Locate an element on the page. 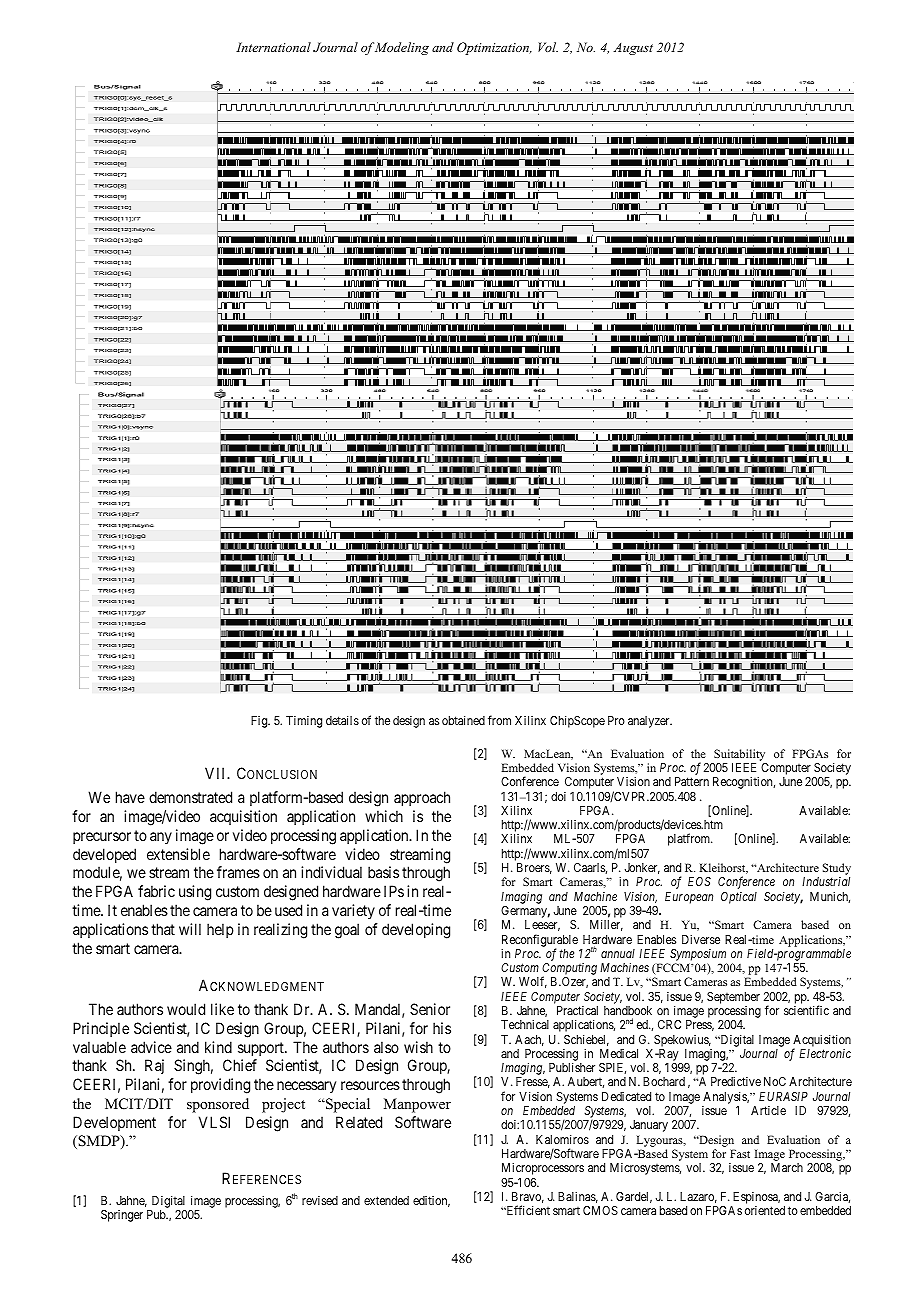 The width and height of the document is (924, 1308). Fast is located at coordinates (740, 1153).
